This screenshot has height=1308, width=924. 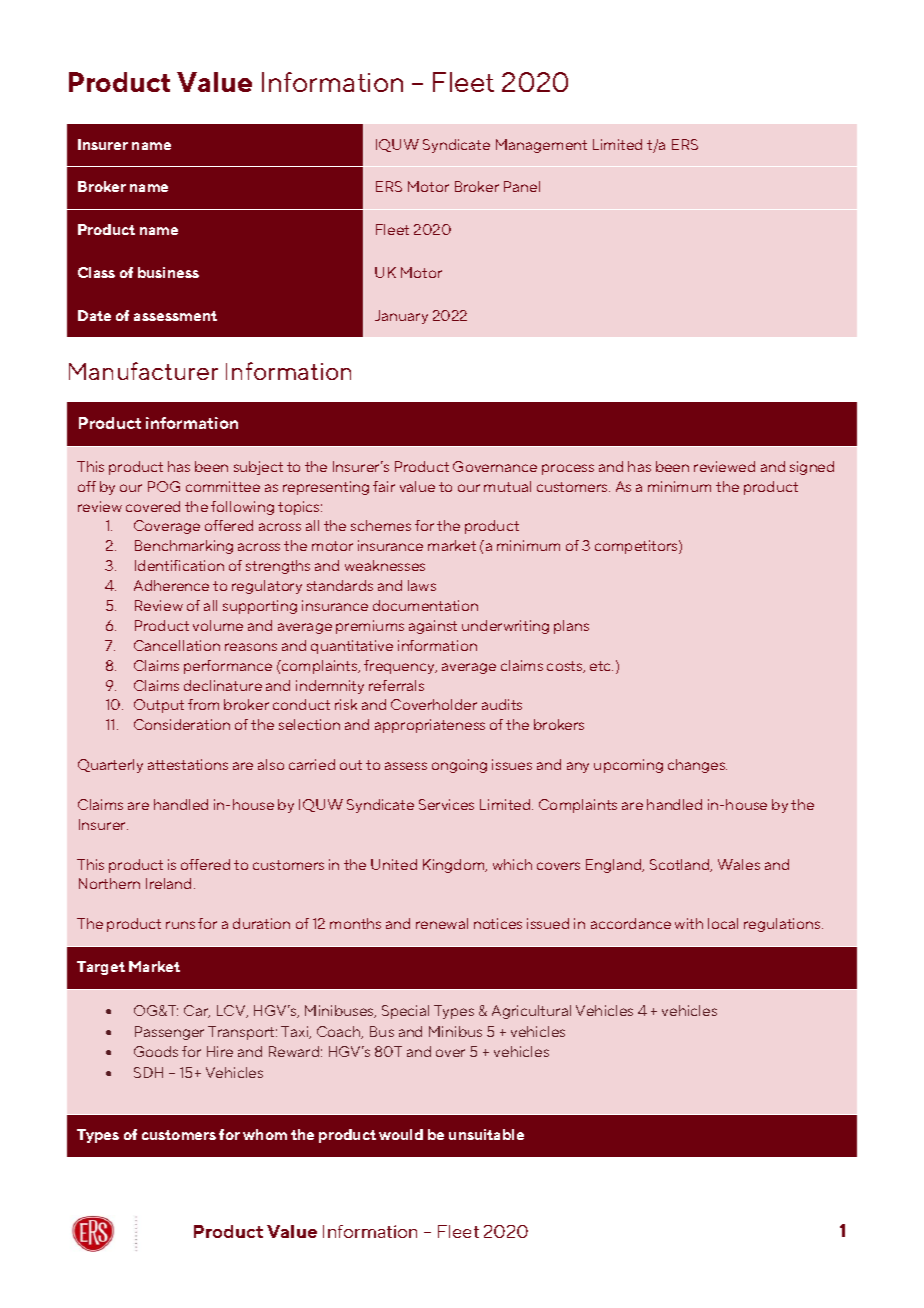 What do you see at coordinates (739, 864) in the screenshot?
I see `Wales` at bounding box center [739, 864].
